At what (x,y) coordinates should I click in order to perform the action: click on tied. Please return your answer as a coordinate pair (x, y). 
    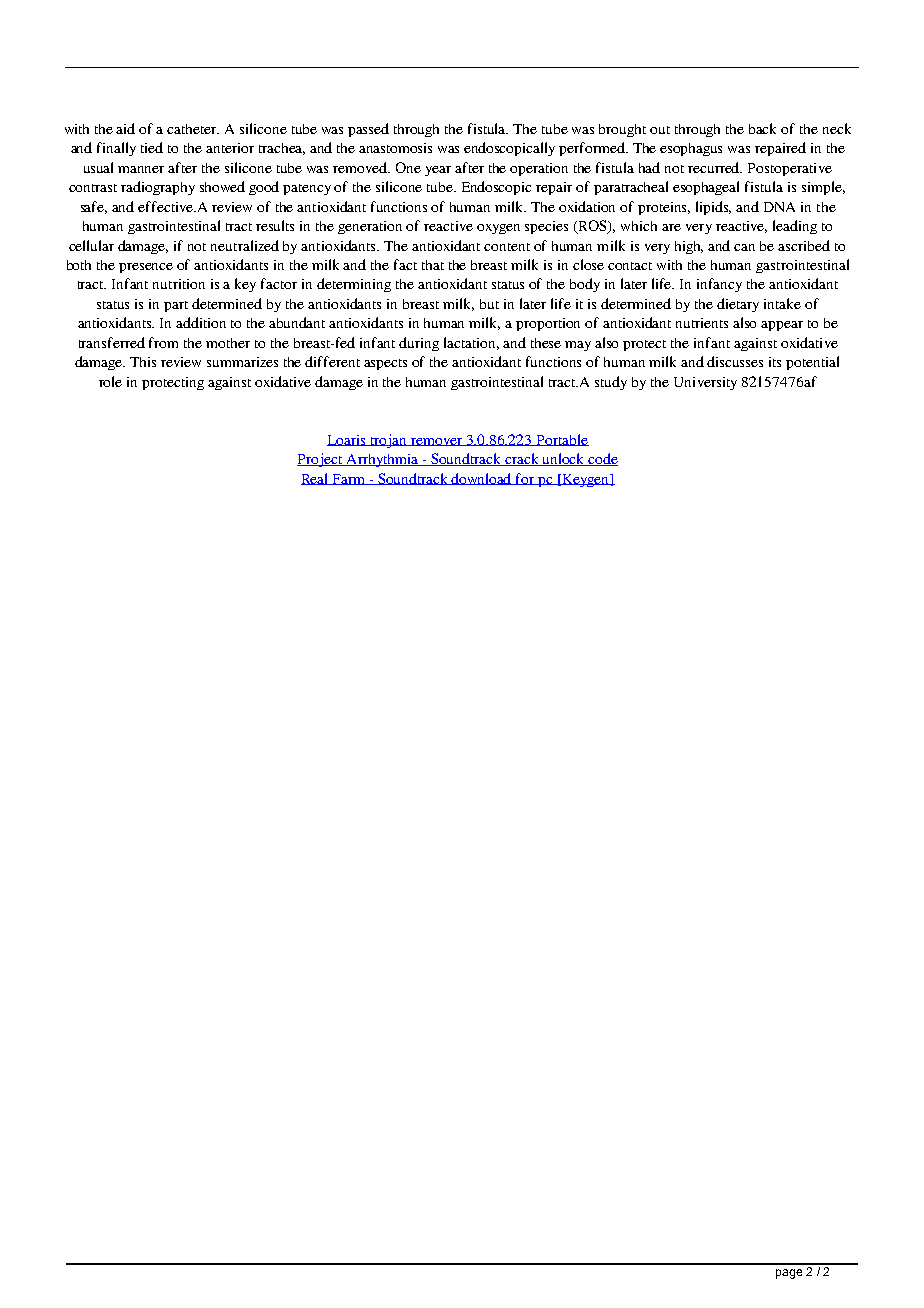
    Looking at the image, I should click on (152, 147).
